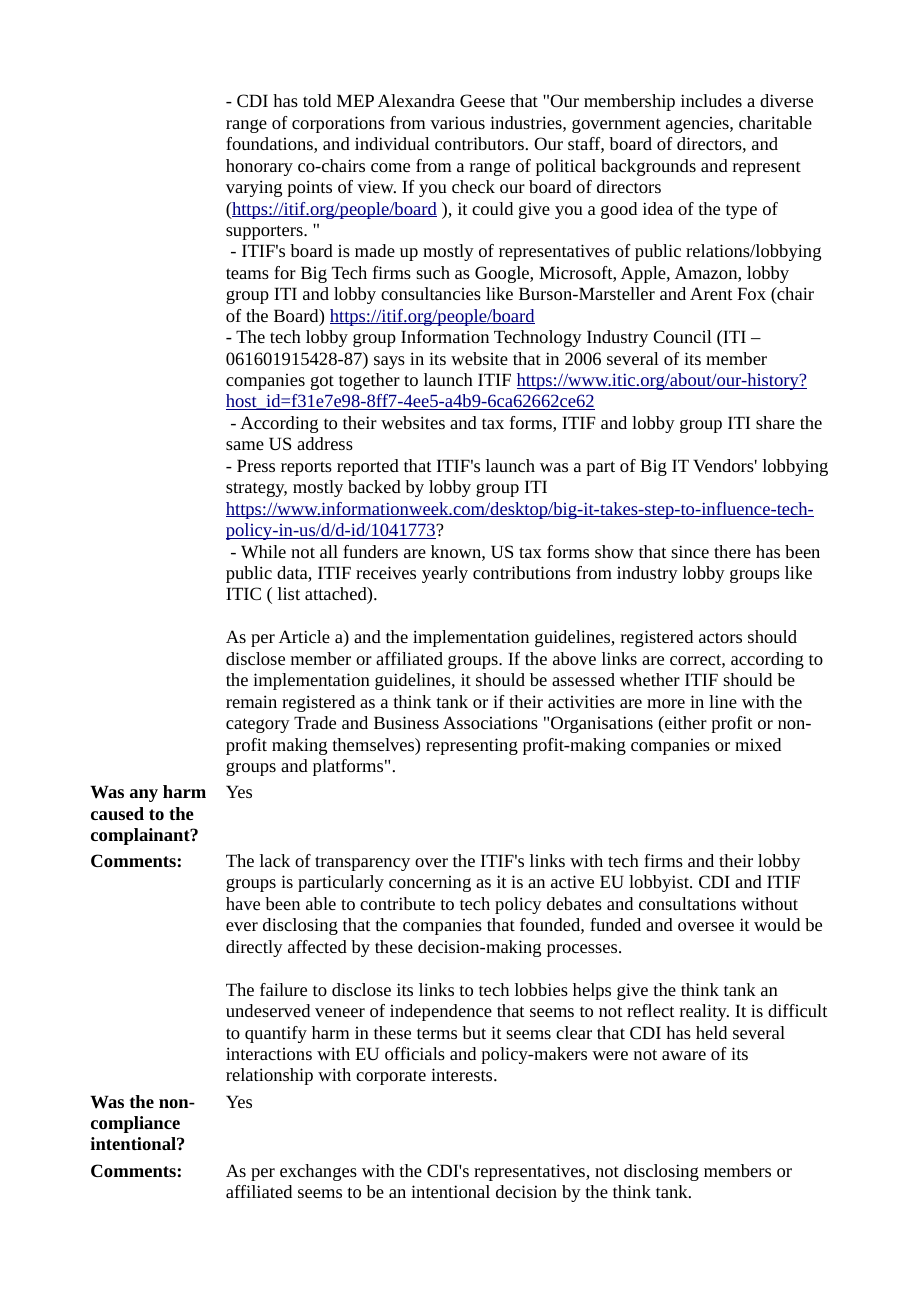 The image size is (924, 1308). What do you see at coordinates (430, 884) in the screenshot?
I see `concerning` at bounding box center [430, 884].
